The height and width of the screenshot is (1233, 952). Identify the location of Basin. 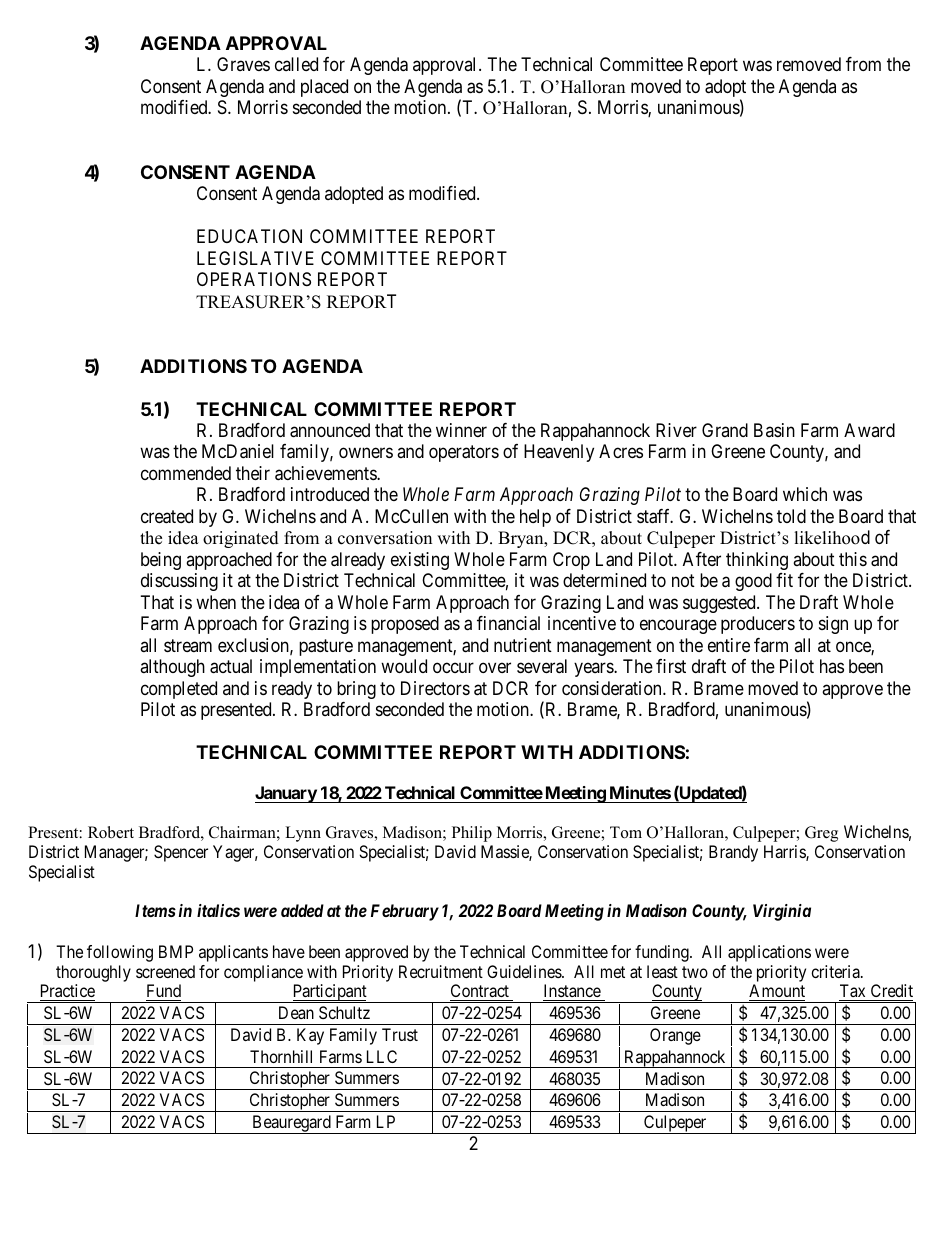
(774, 430).
